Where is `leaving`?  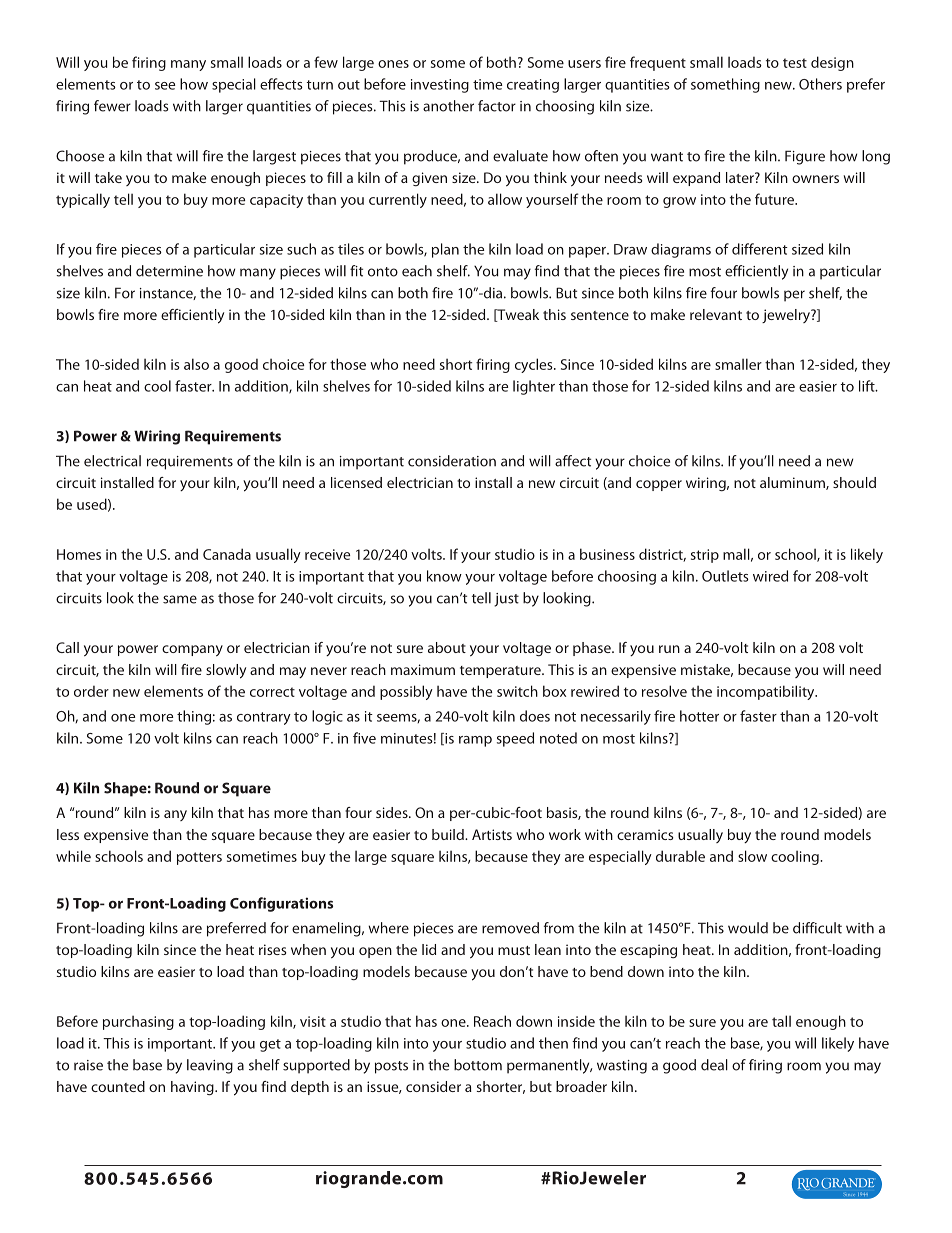
leaving is located at coordinates (210, 1066).
